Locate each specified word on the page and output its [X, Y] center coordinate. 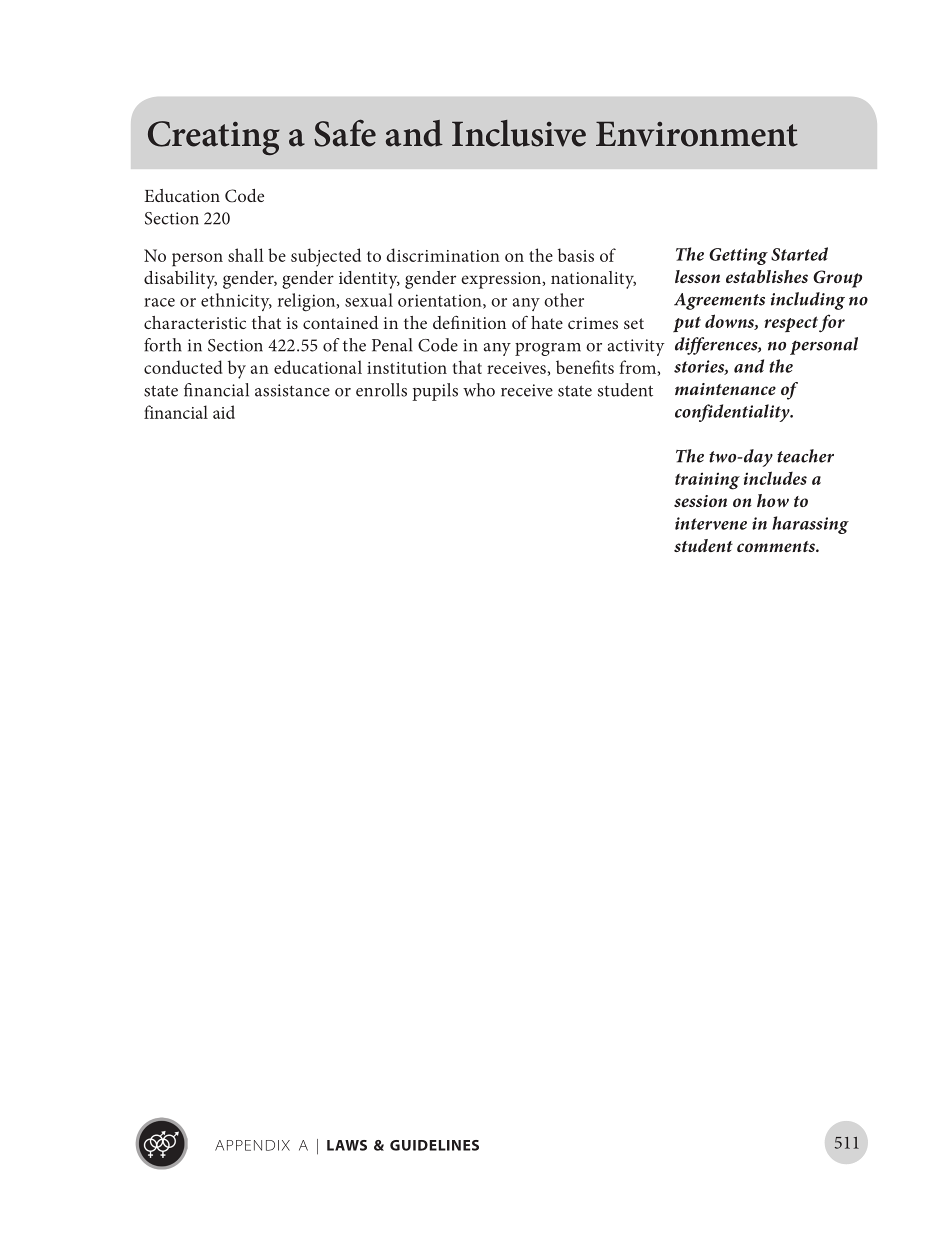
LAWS [347, 1145]
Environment [697, 134]
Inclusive [519, 133]
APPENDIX [252, 1145]
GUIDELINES [434, 1145]
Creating [214, 138]
